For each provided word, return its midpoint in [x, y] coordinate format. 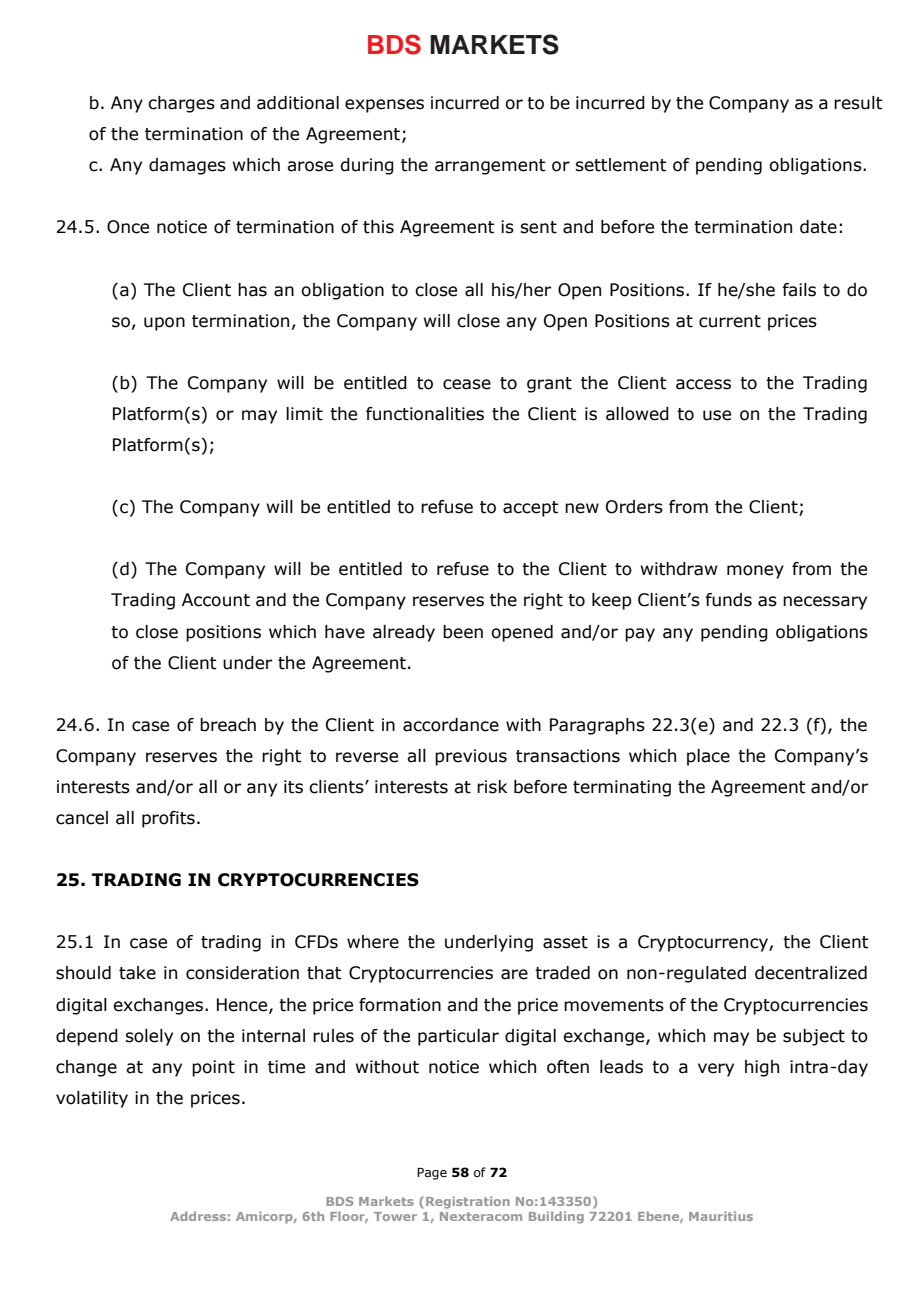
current [730, 321]
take [137, 973]
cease [467, 384]
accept [530, 509]
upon [164, 324]
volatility [92, 1099]
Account [216, 600]
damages [187, 166]
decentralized [811, 973]
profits [168, 819]
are [514, 974]
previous [471, 757]
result [858, 103]
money [755, 572]
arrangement [490, 167]
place [708, 757]
